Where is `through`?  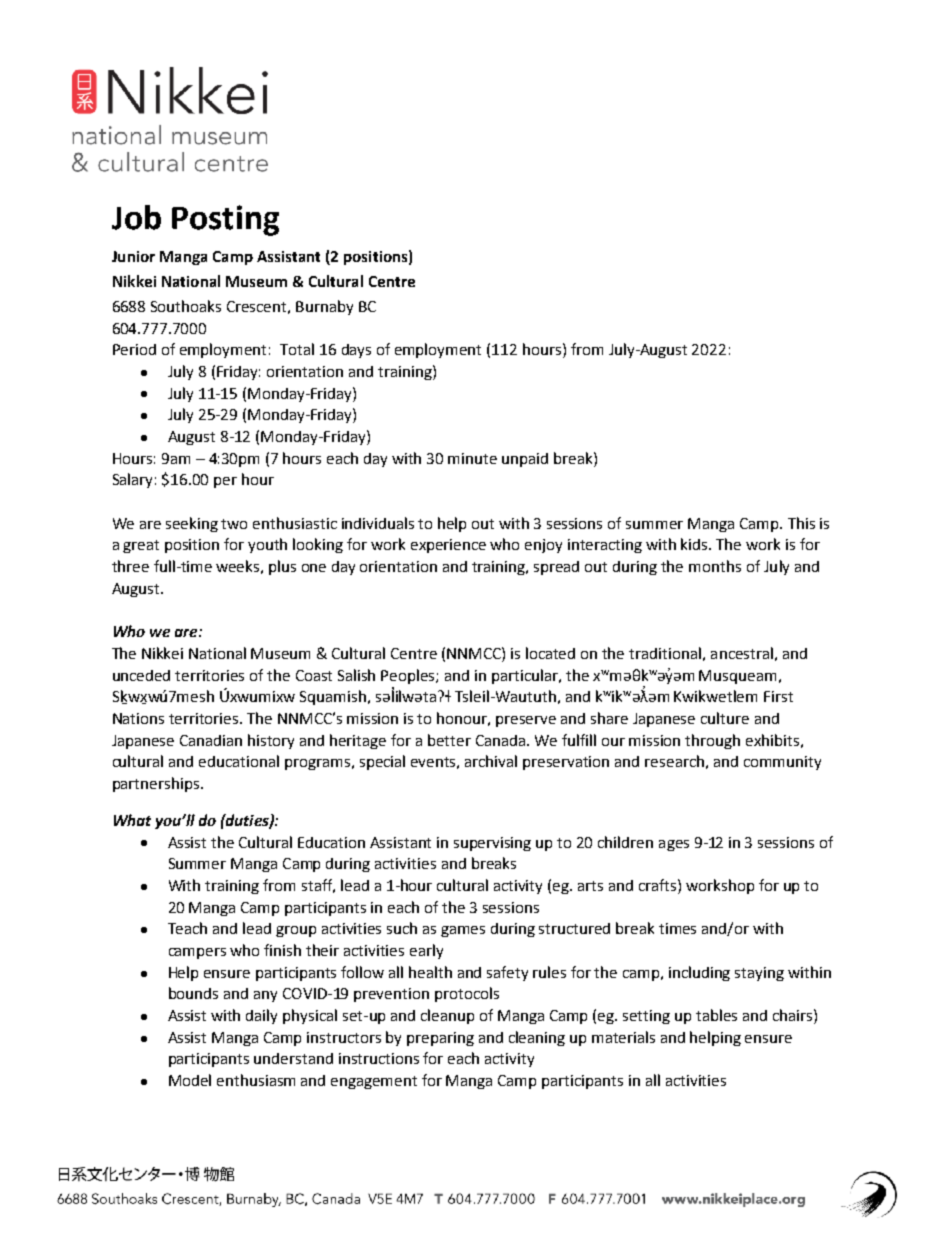 through is located at coordinates (712, 741).
